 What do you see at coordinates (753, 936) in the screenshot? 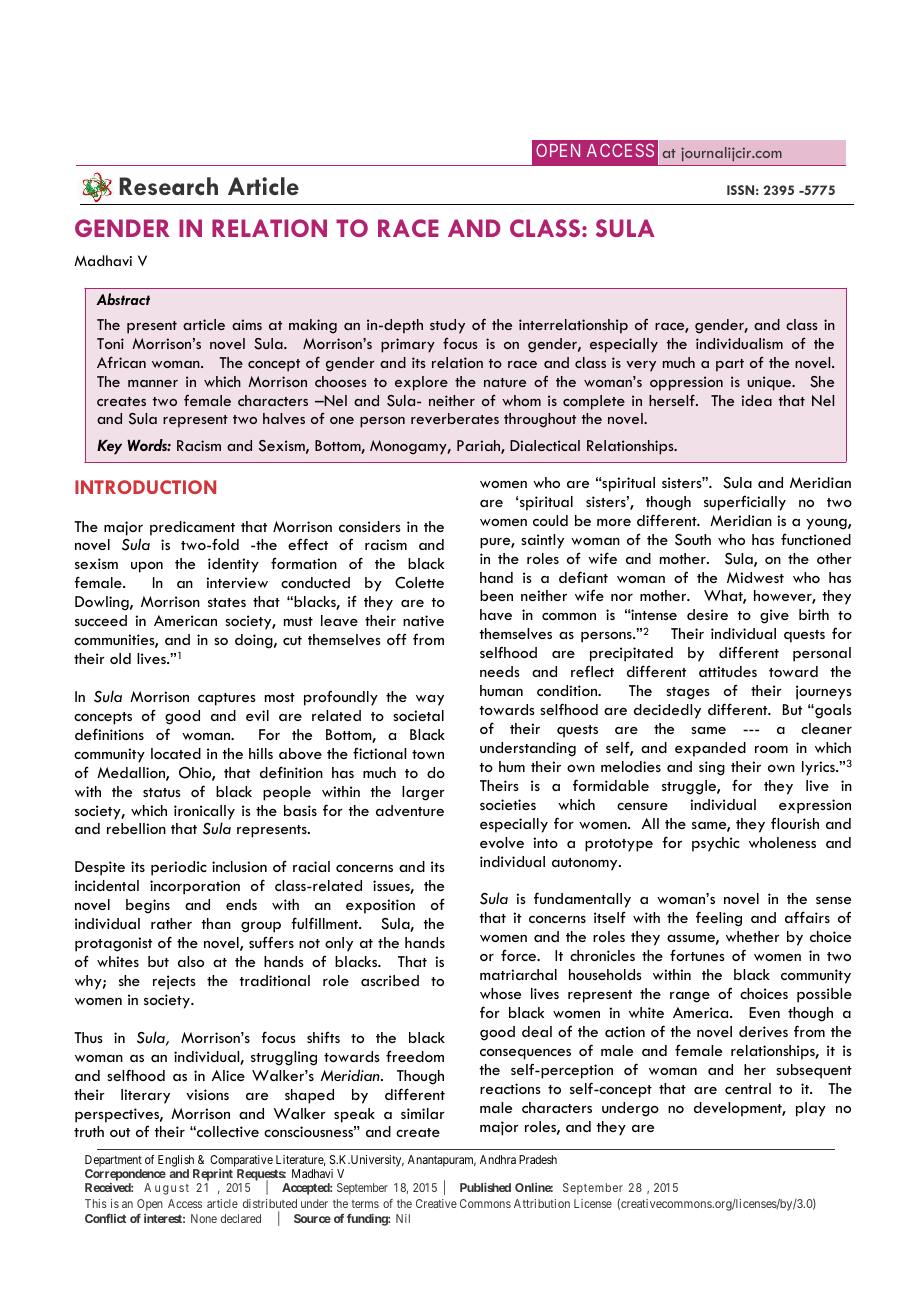
I see `whether` at bounding box center [753, 936].
